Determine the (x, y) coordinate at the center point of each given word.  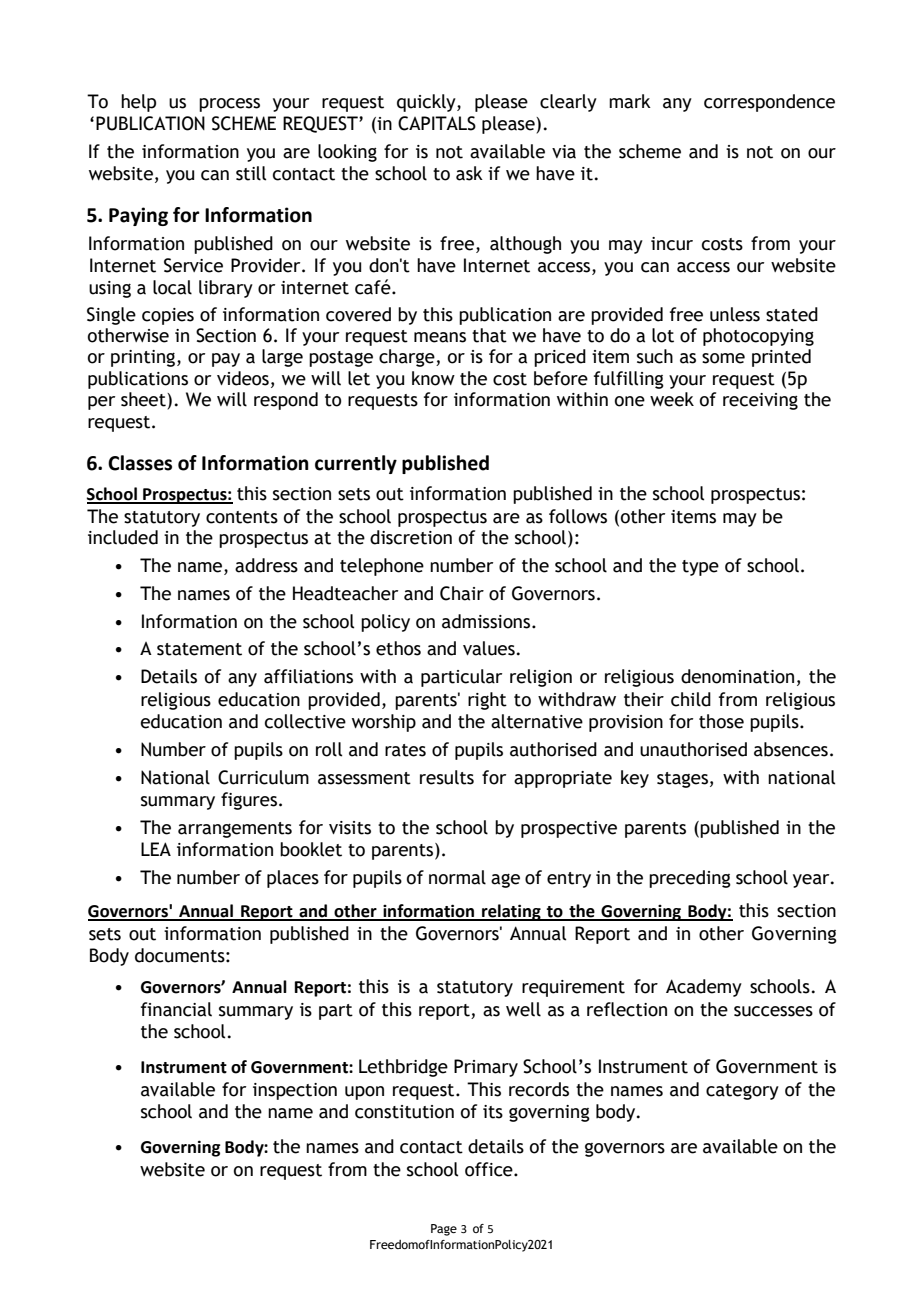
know (433, 378)
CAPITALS (437, 123)
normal (457, 877)
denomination (737, 676)
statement (199, 649)
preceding (690, 879)
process (229, 105)
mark (630, 101)
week (672, 399)
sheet (144, 399)
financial (176, 1009)
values (489, 648)
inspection (295, 1091)
